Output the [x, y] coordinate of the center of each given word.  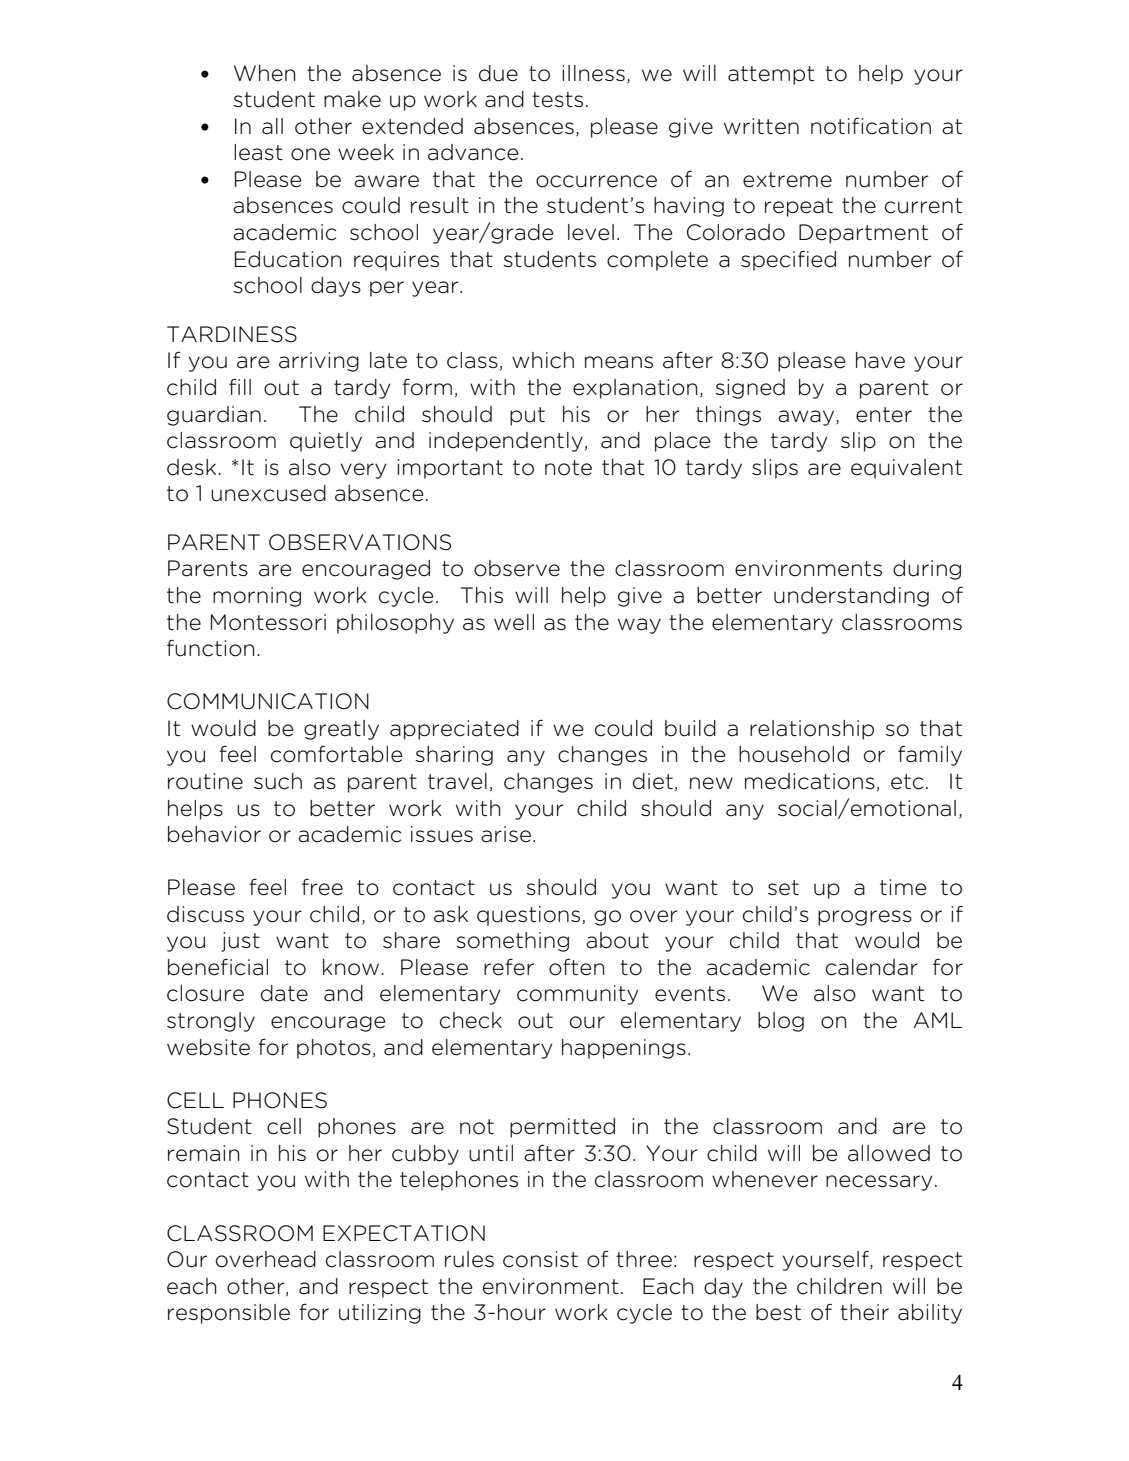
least [258, 152]
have [880, 360]
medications [810, 781]
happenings [624, 1049]
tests [557, 100]
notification [871, 126]
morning [257, 597]
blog [781, 1022]
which [543, 360]
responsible [229, 1314]
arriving [319, 362]
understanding [851, 597]
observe [517, 568]
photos [334, 1049]
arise [506, 834]
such [278, 781]
